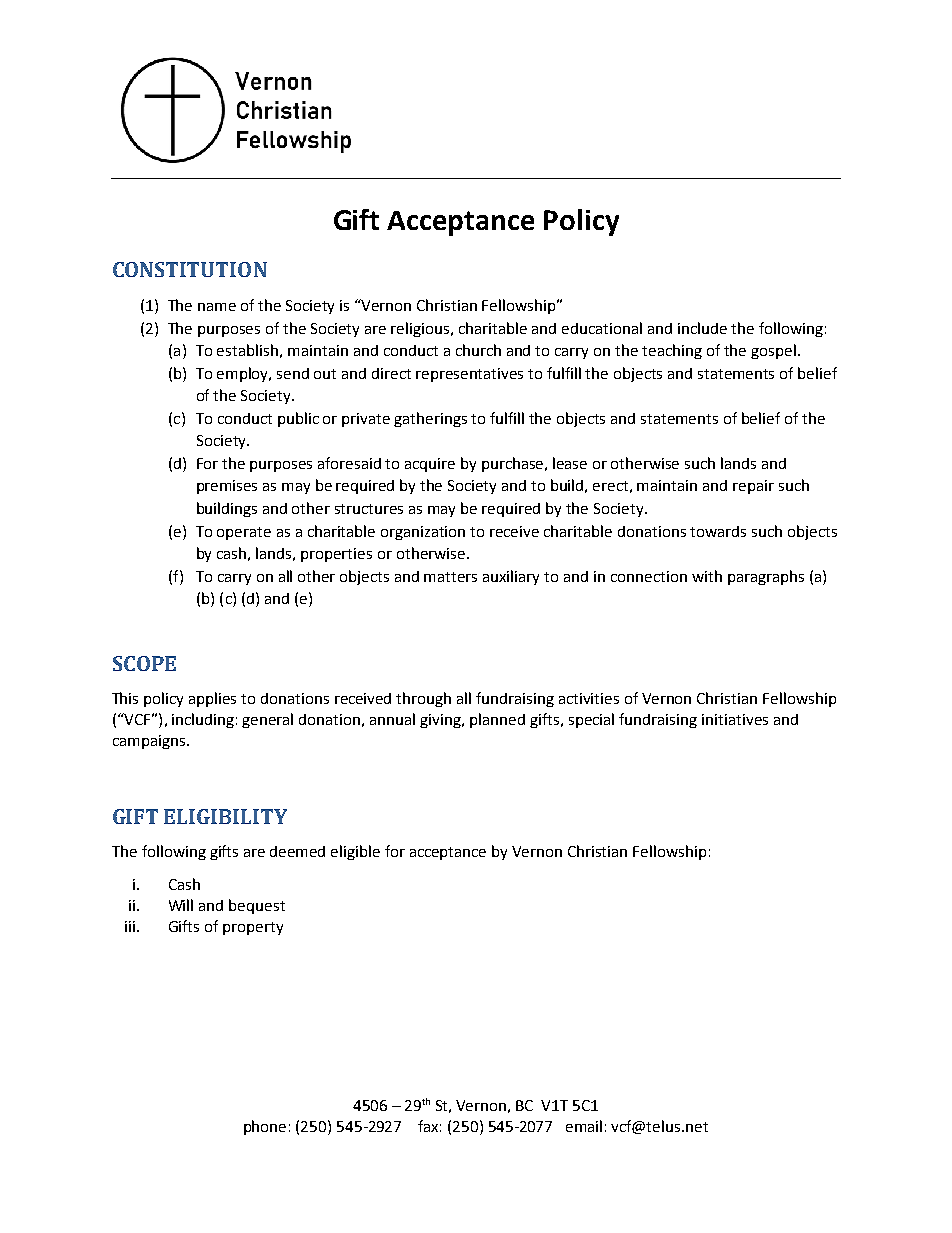 Image resolution: width=952 pixels, height=1233 pixels. I want to click on email, so click(584, 1126).
